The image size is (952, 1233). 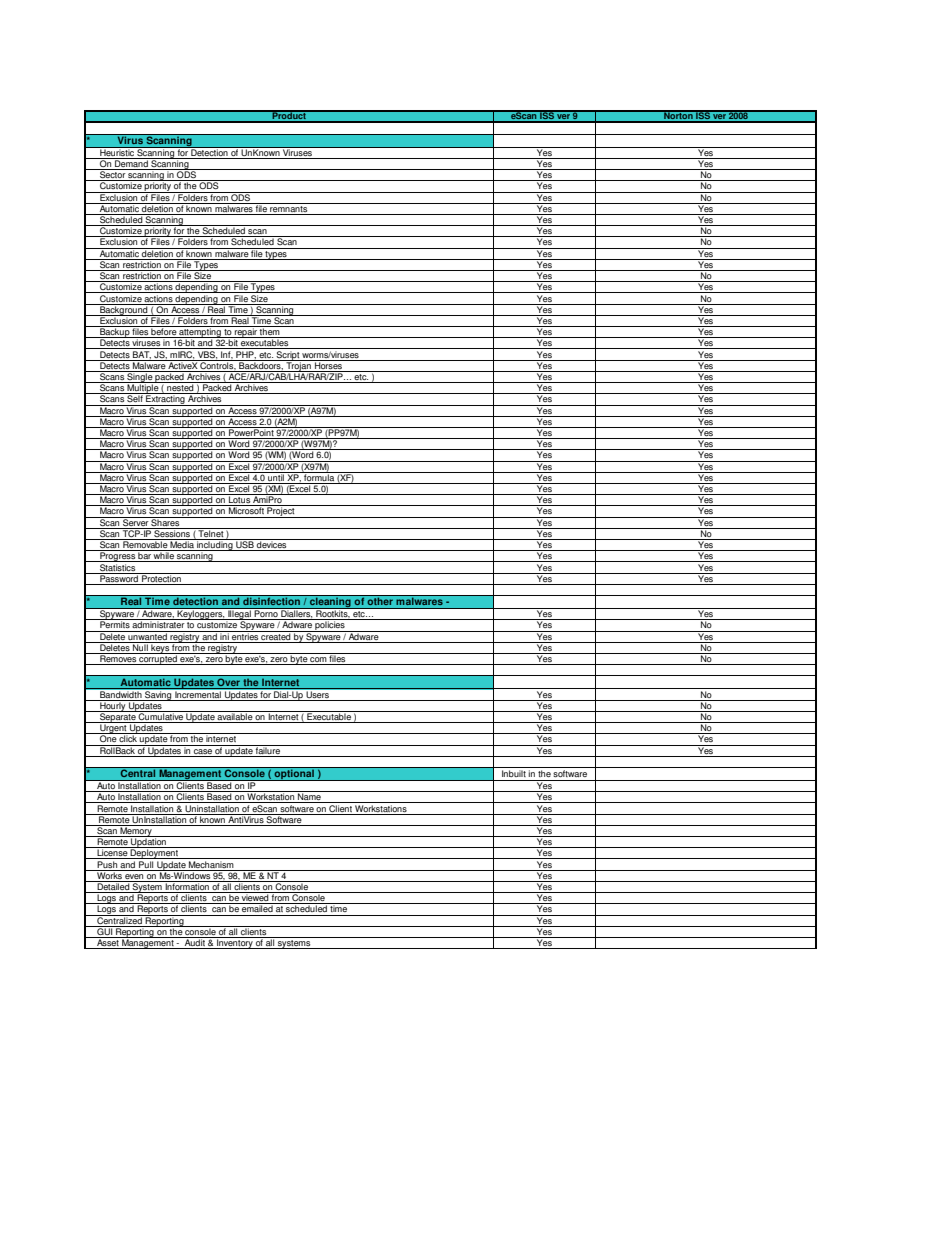 I want to click on Script, so click(x=288, y=354).
